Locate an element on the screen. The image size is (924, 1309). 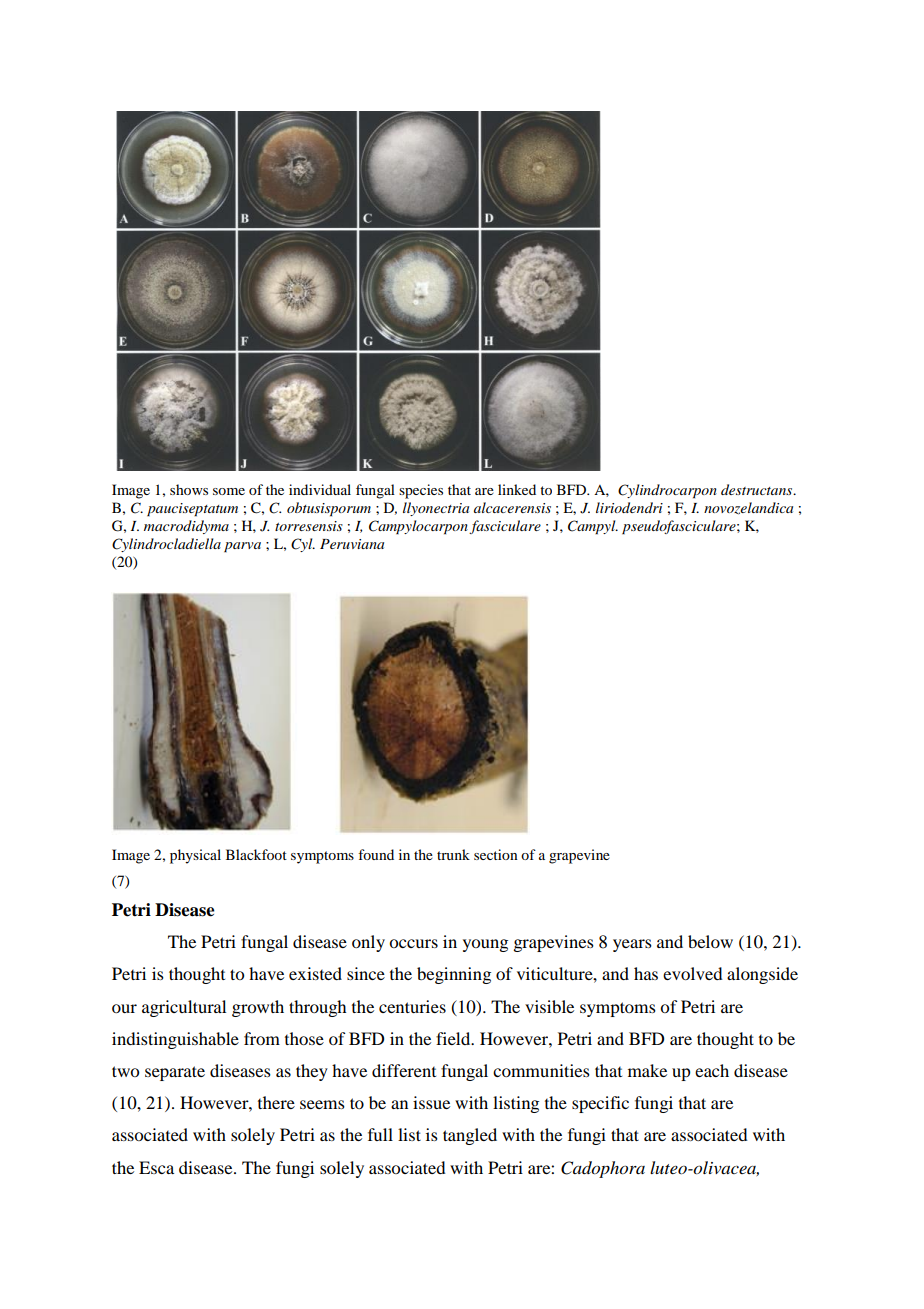
linked is located at coordinates (517, 489).
